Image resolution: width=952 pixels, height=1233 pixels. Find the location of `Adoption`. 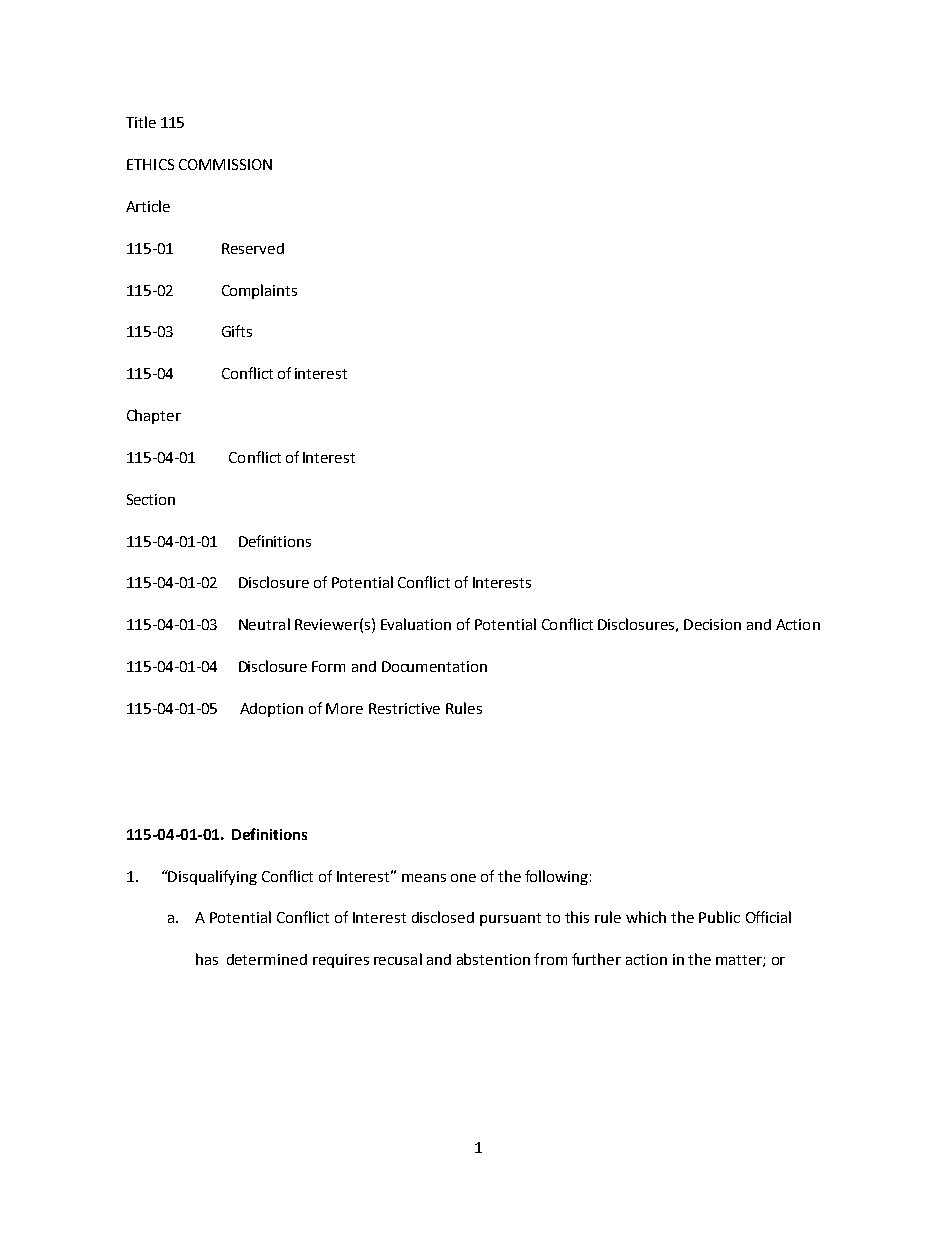

Adoption is located at coordinates (271, 710).
